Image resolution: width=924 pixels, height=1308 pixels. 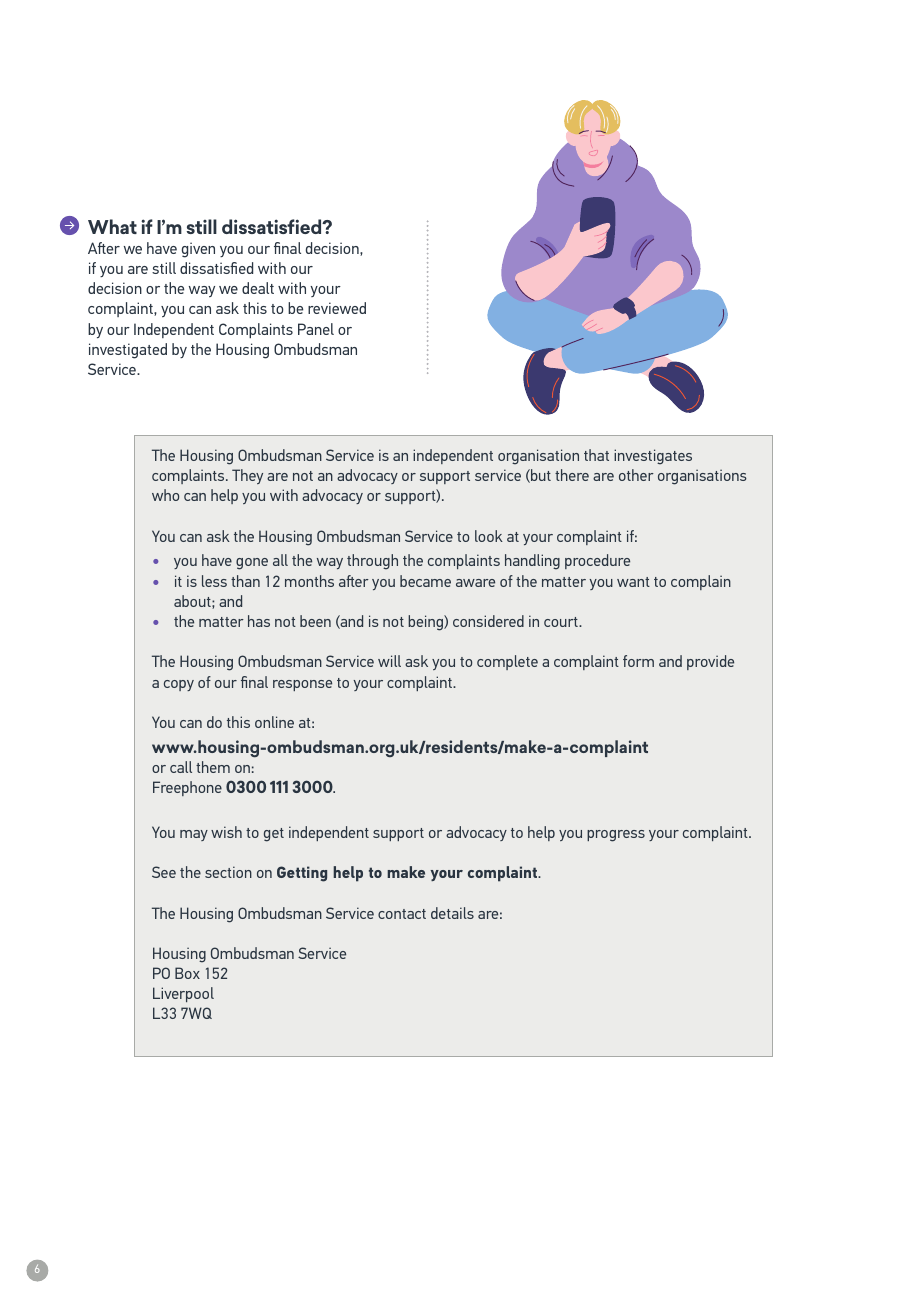 What do you see at coordinates (181, 767) in the page?
I see `call` at bounding box center [181, 767].
